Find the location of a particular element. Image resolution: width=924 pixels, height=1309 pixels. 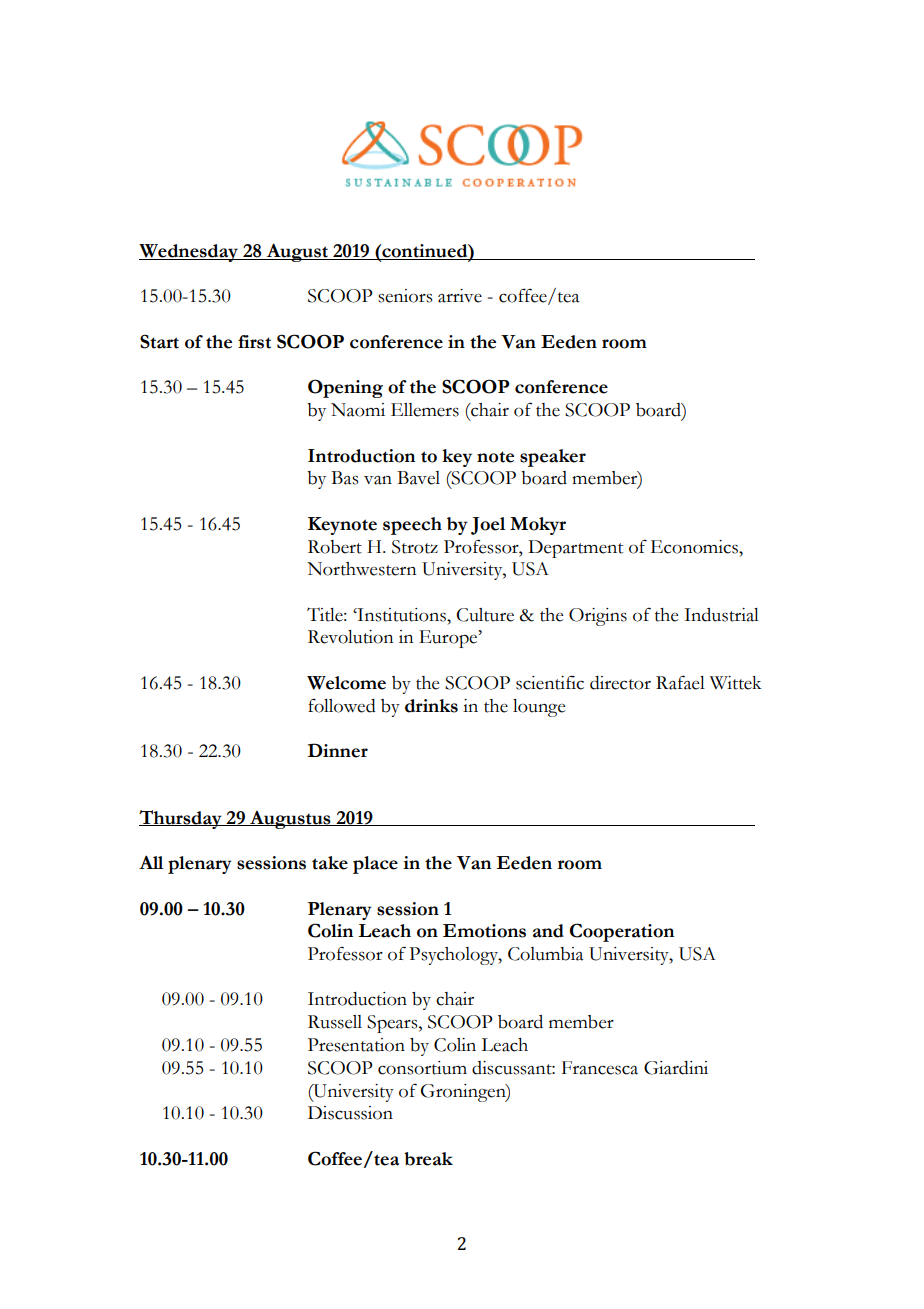

followed is located at coordinates (342, 705).
